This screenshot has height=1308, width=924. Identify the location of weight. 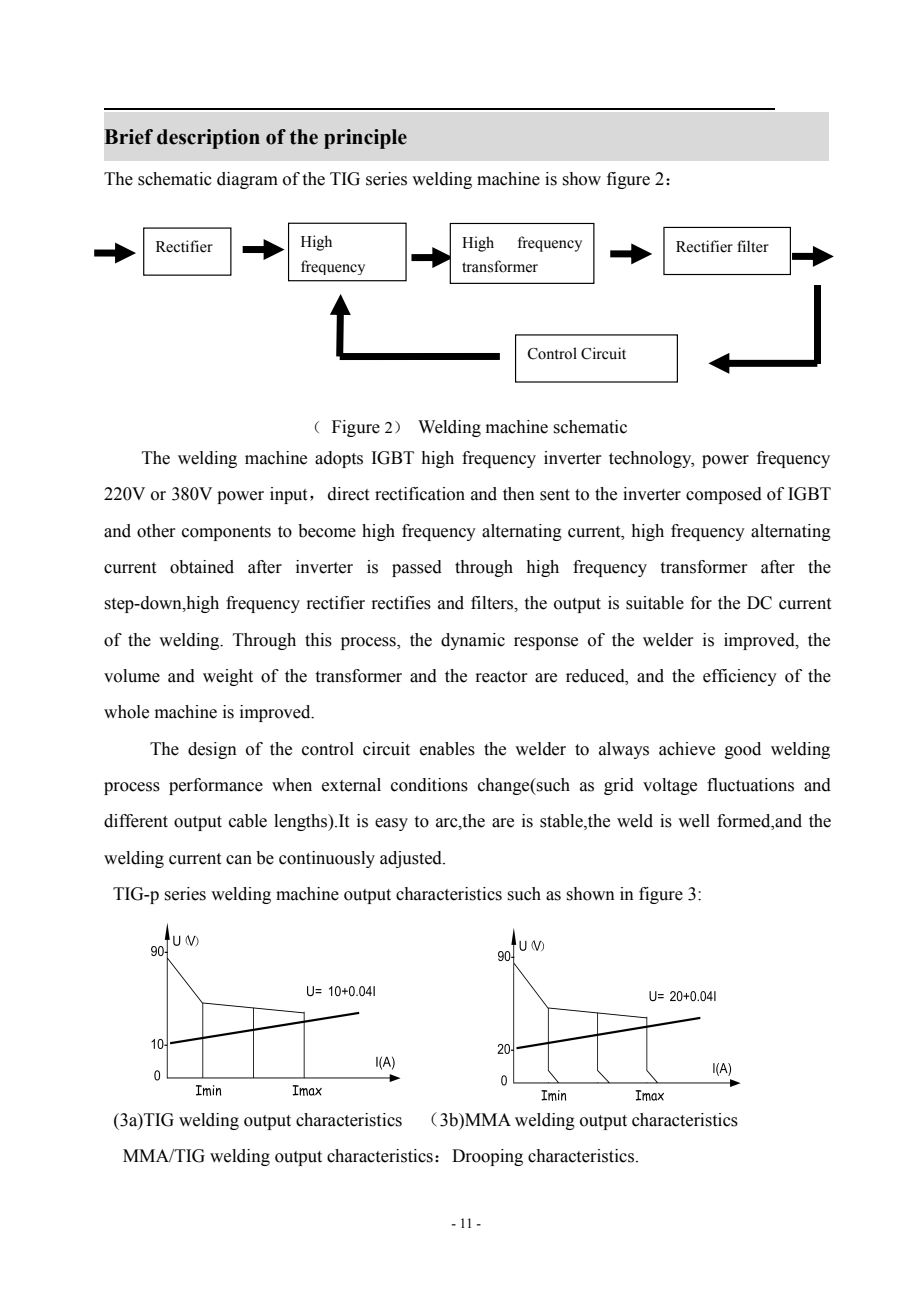
(228, 677).
